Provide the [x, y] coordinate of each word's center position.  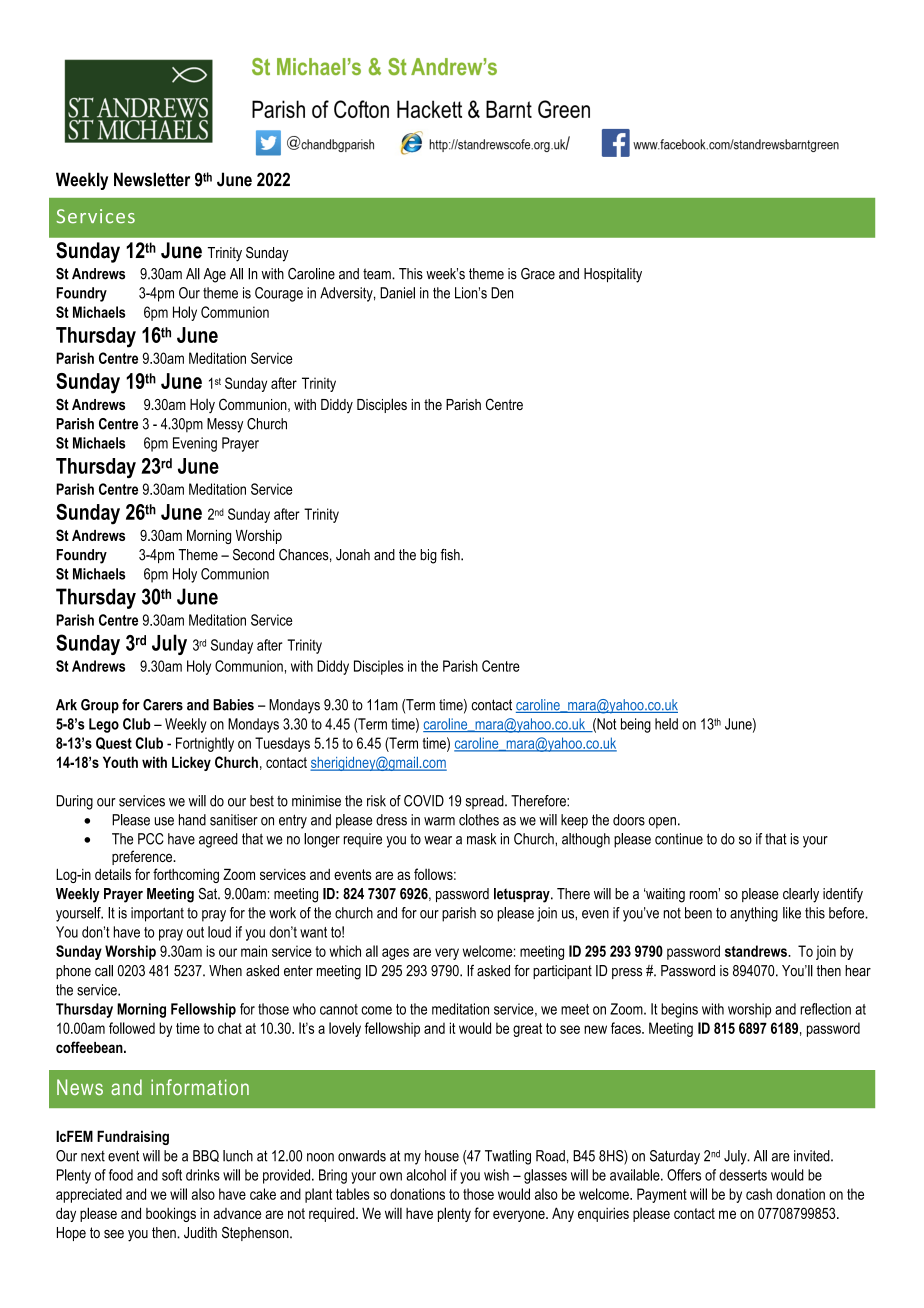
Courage [279, 294]
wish [496, 1175]
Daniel [397, 293]
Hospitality [613, 275]
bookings [171, 1214]
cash [759, 1194]
